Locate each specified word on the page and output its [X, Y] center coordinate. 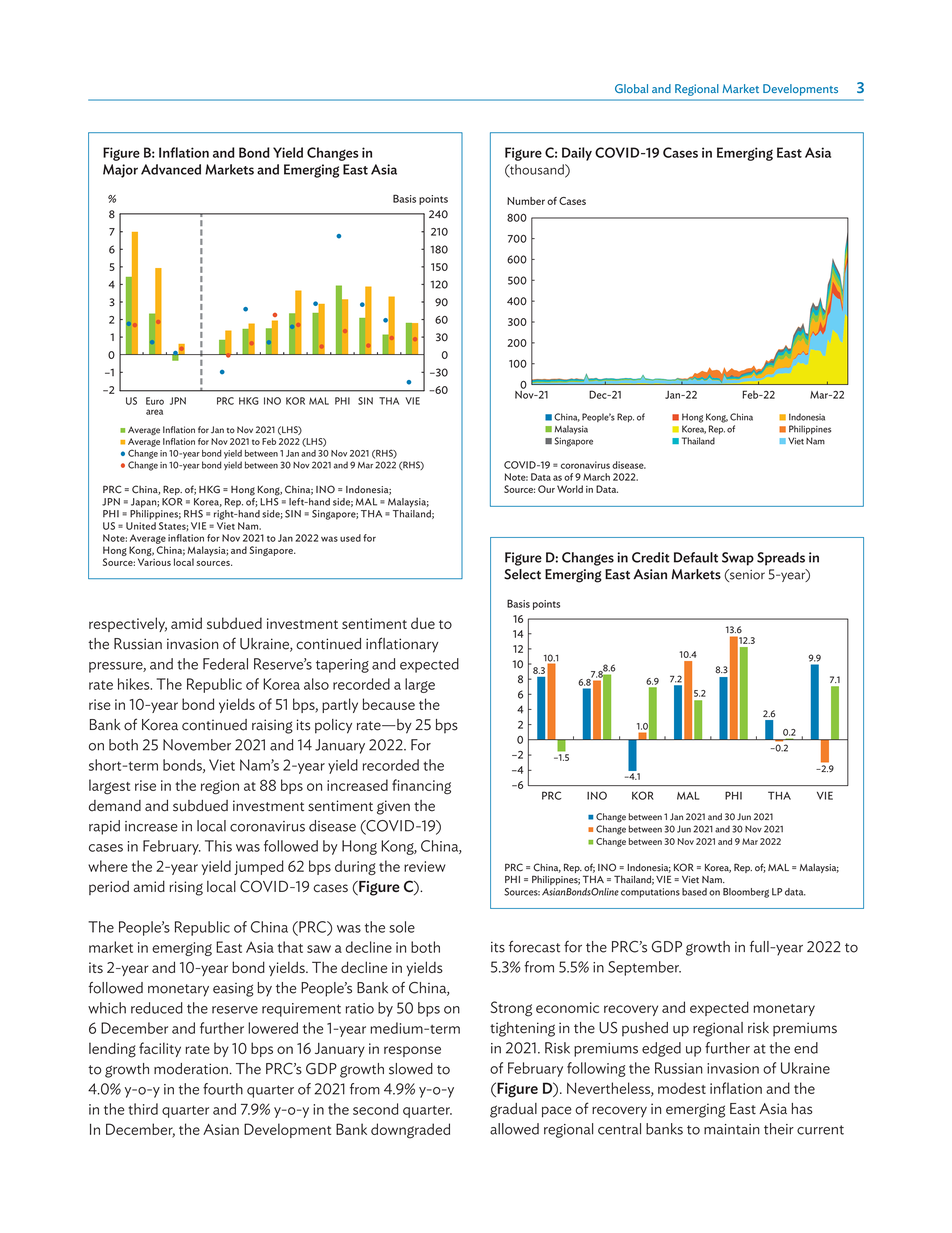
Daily [577, 154]
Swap [738, 559]
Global [631, 88]
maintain [732, 1129]
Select [522, 574]
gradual [513, 1110]
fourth [223, 1089]
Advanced [171, 169]
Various [154, 562]
